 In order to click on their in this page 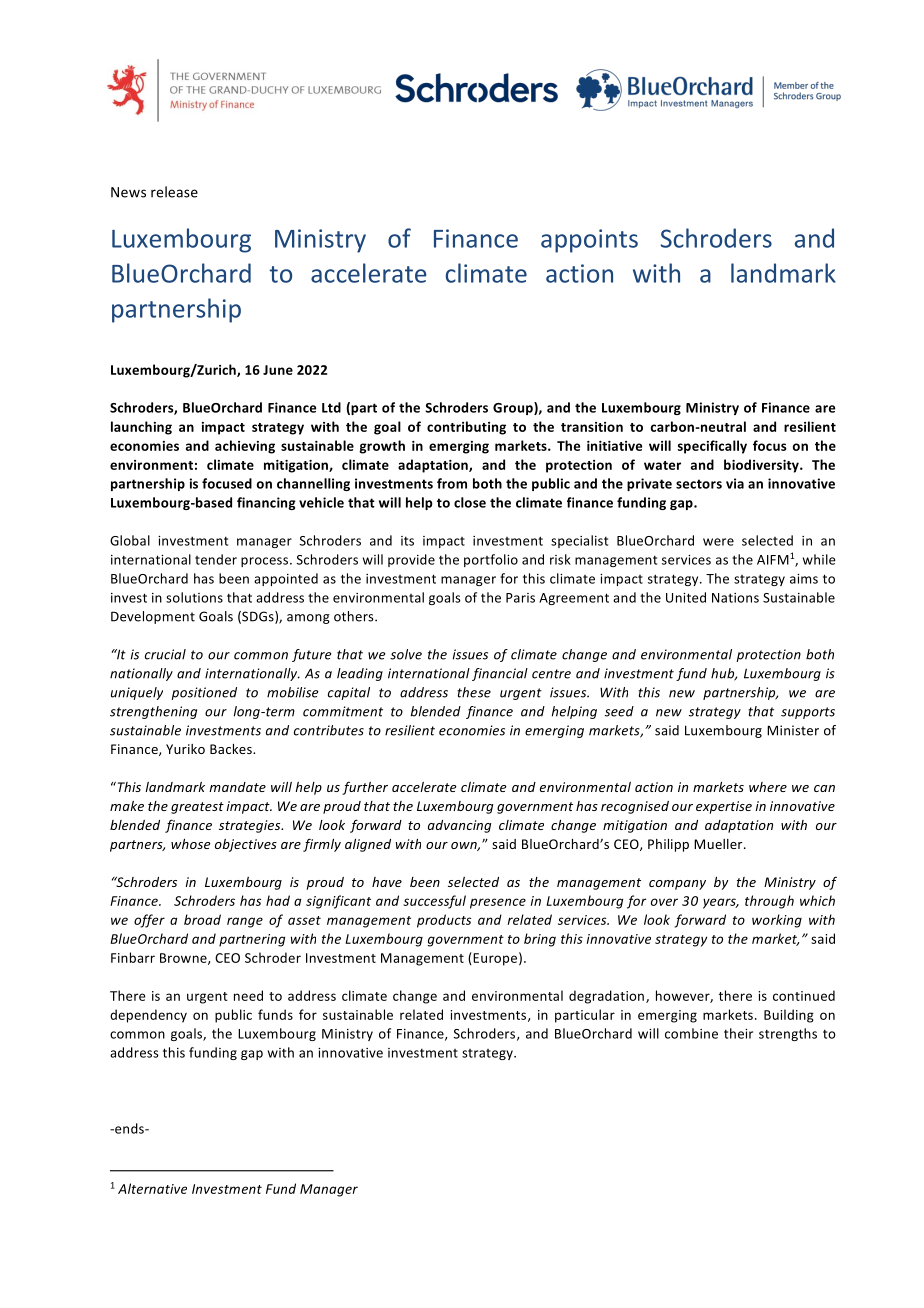, I will do `click(738, 1033)`.
